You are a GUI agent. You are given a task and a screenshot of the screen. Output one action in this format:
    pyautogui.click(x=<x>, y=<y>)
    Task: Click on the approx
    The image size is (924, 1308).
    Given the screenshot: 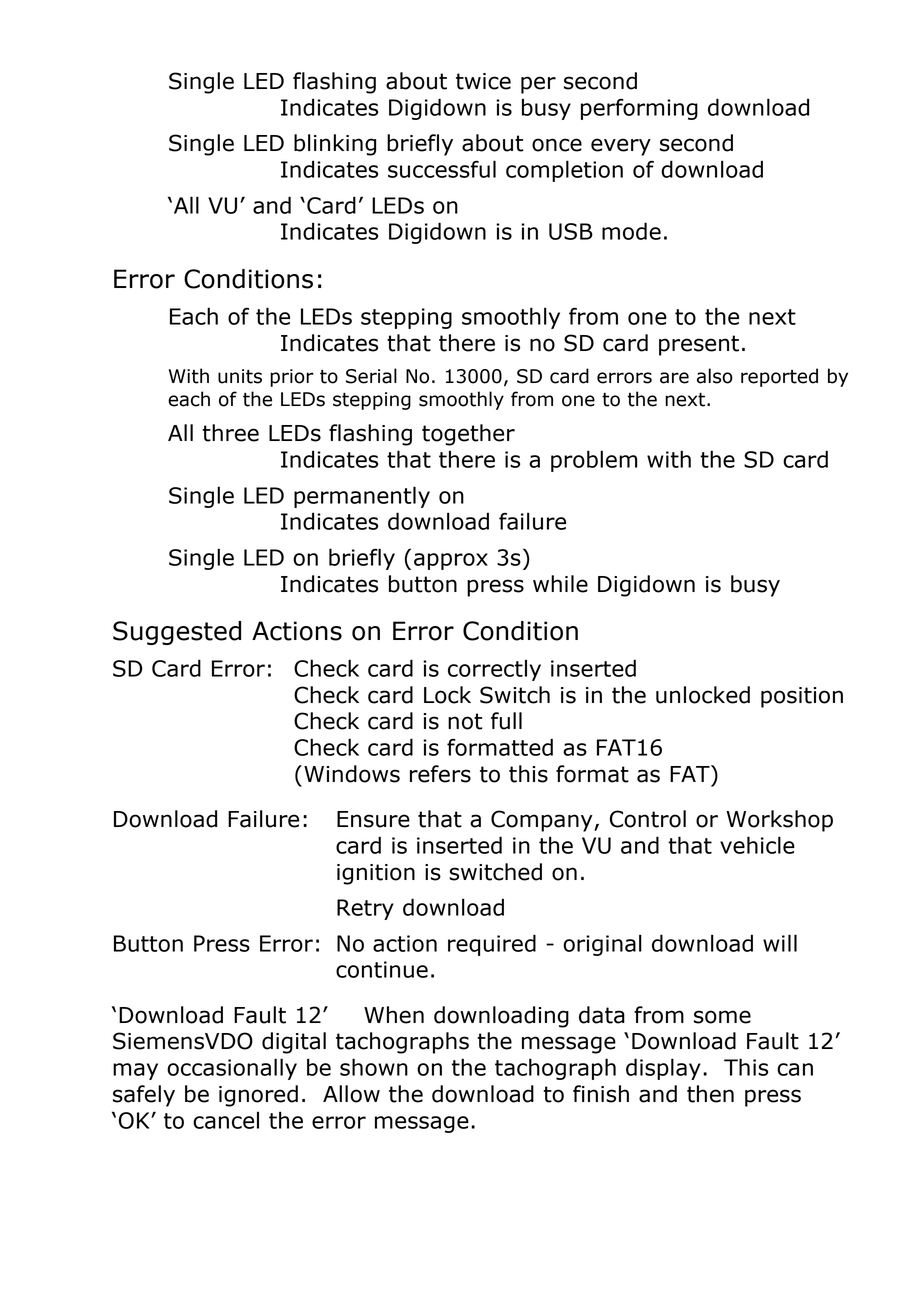 What is the action you would take?
    pyautogui.click(x=451, y=561)
